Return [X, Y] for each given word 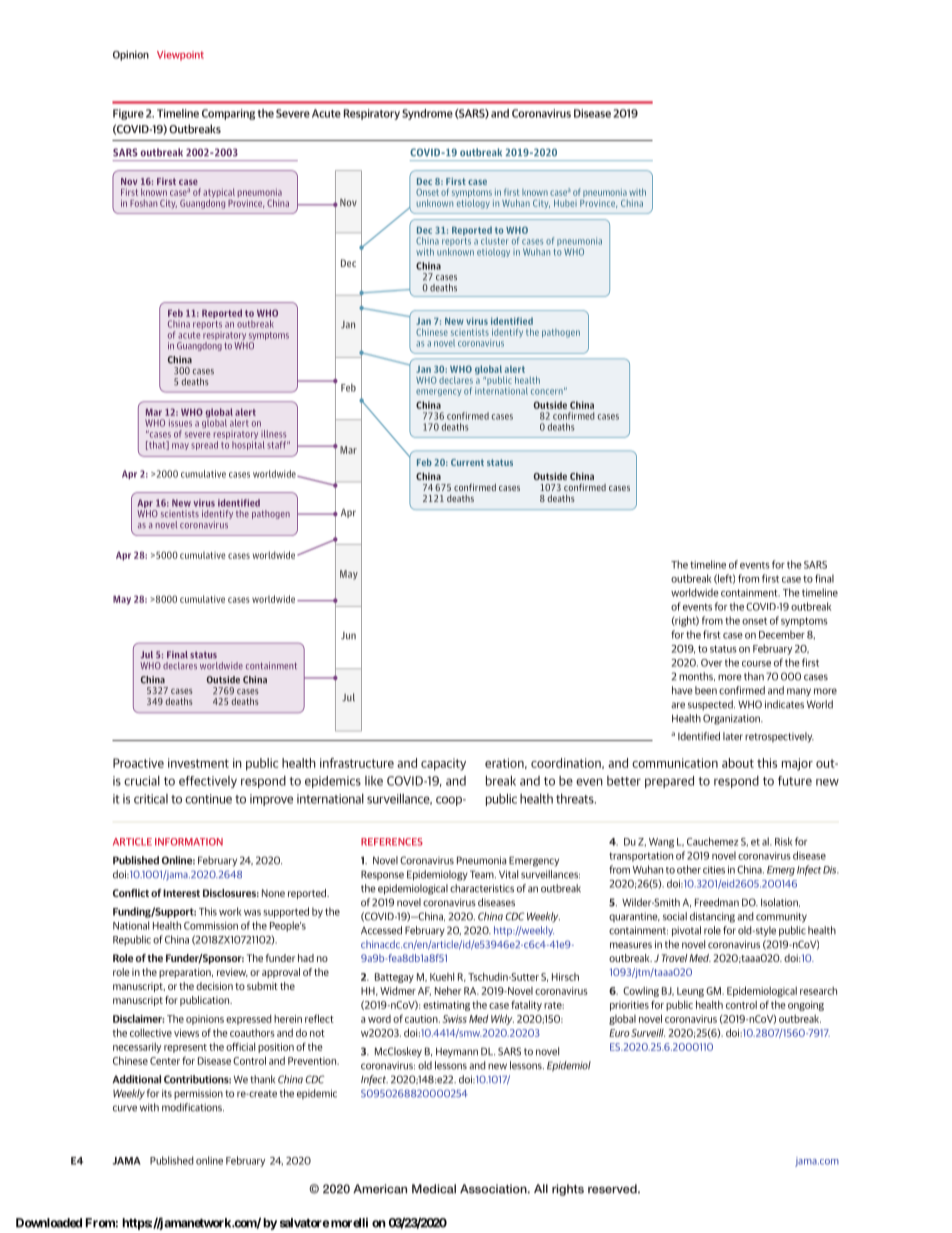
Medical [434, 1189]
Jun [348, 636]
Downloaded [49, 1223]
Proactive [138, 763]
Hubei [565, 203]
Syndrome [427, 114]
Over [711, 663]
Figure [128, 114]
